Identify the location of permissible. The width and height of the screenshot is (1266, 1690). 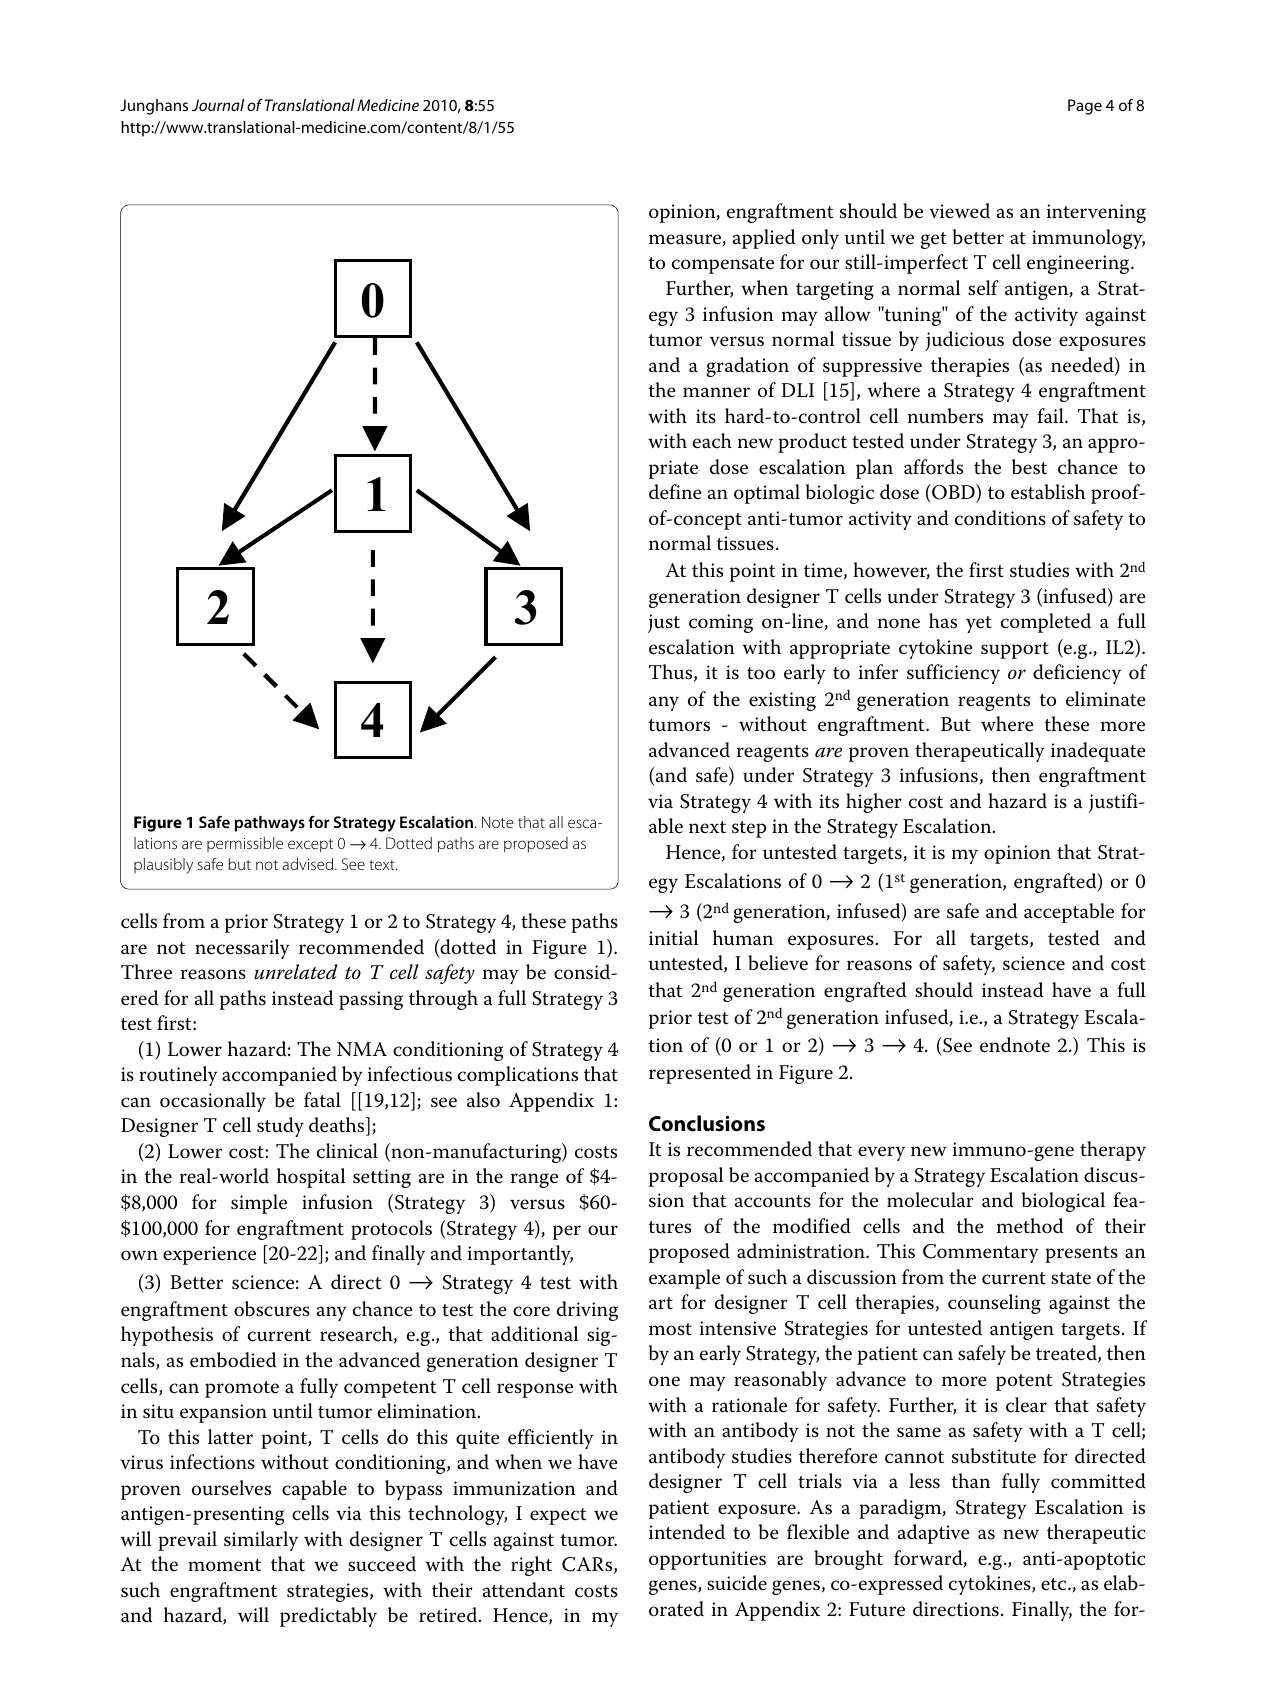
(245, 844).
